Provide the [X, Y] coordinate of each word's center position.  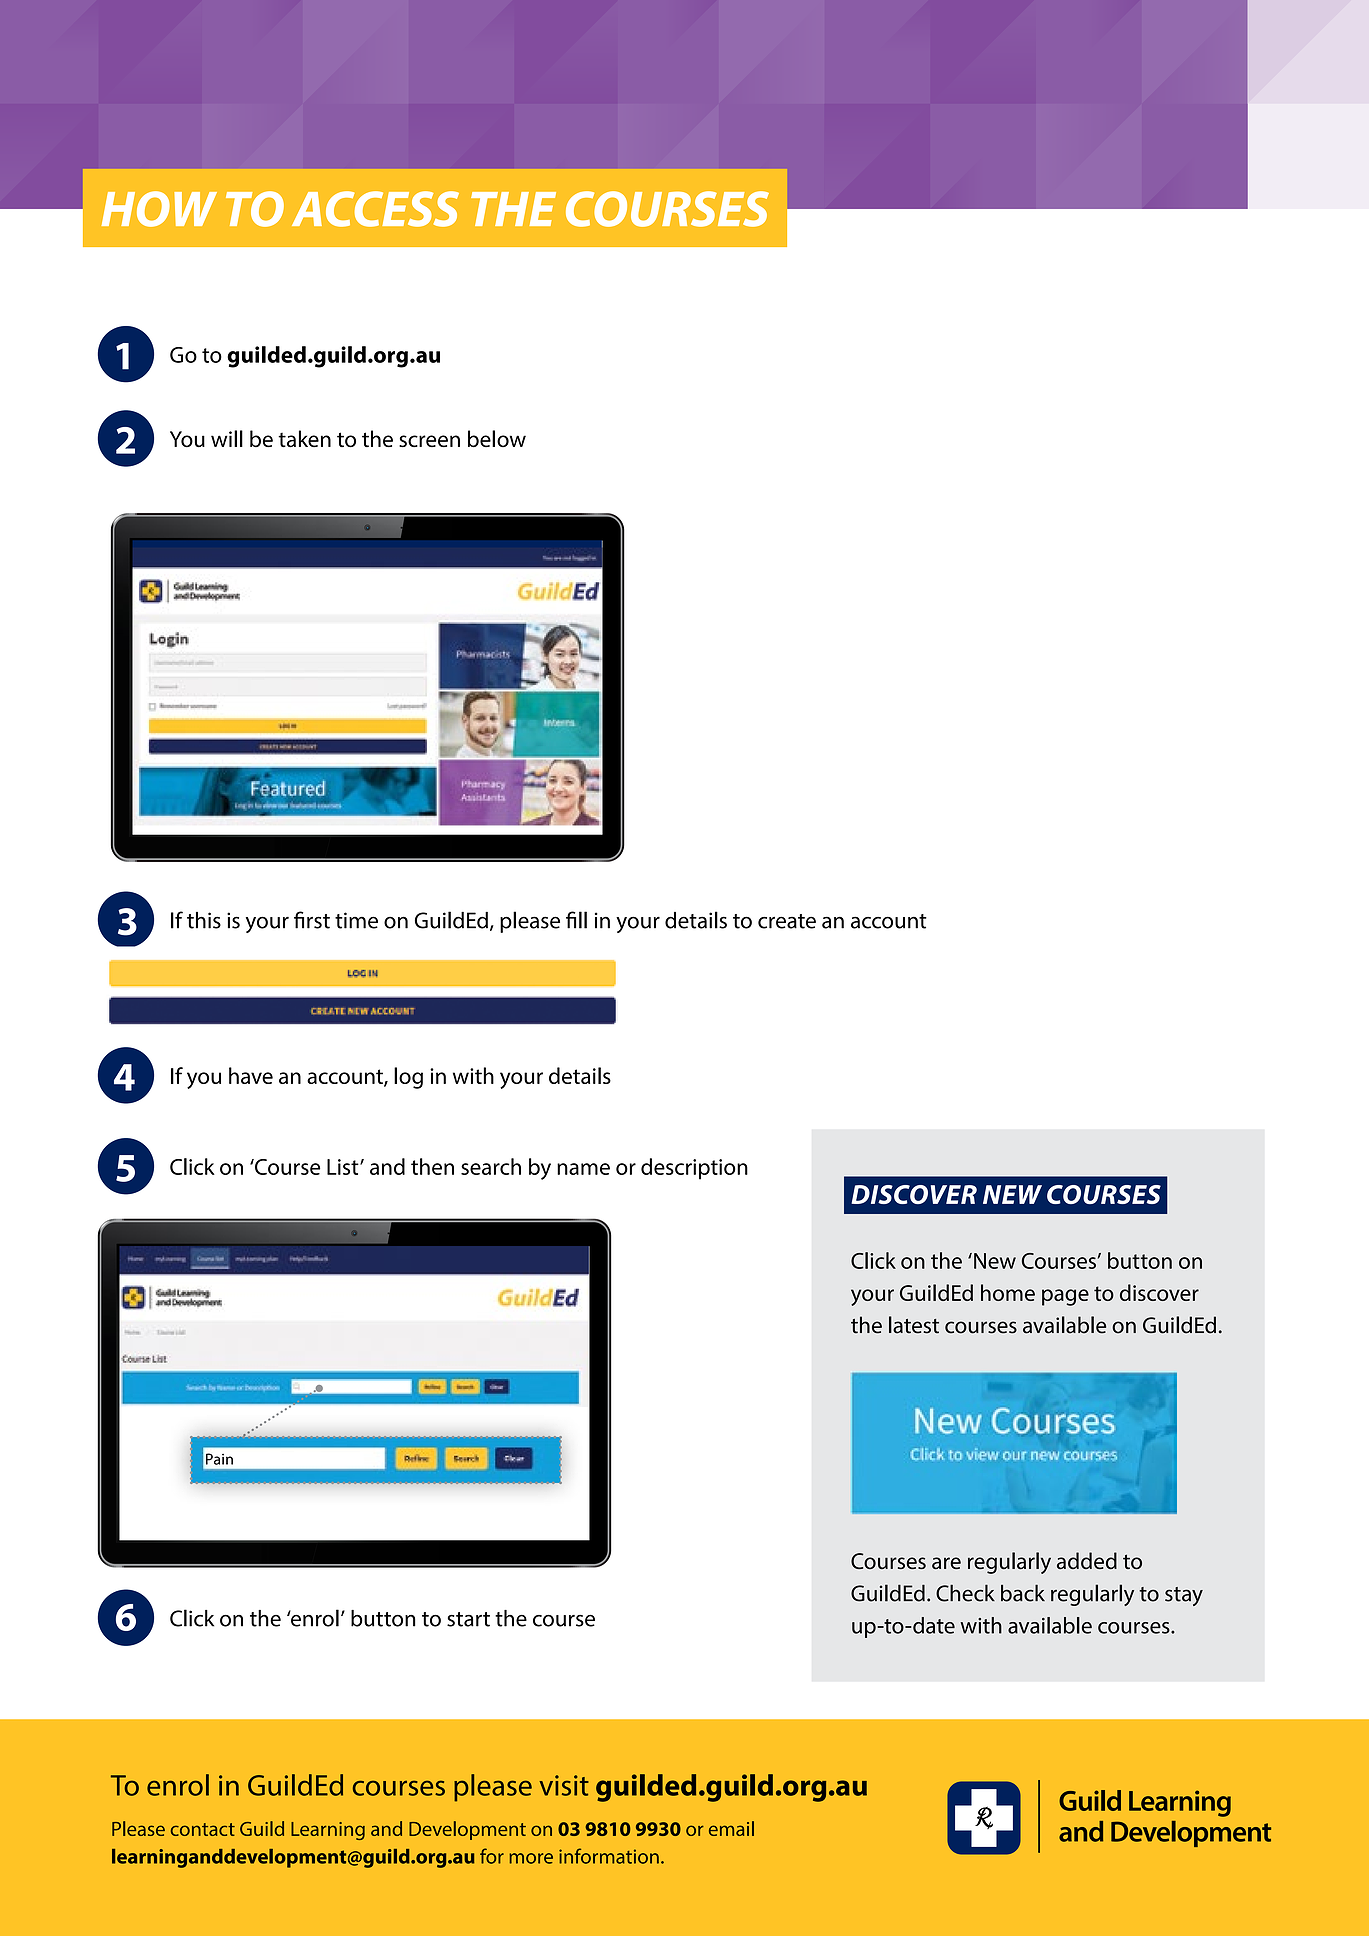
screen [429, 441]
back [1023, 1593]
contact [203, 1829]
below [497, 439]
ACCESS [375, 209]
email [731, 1828]
